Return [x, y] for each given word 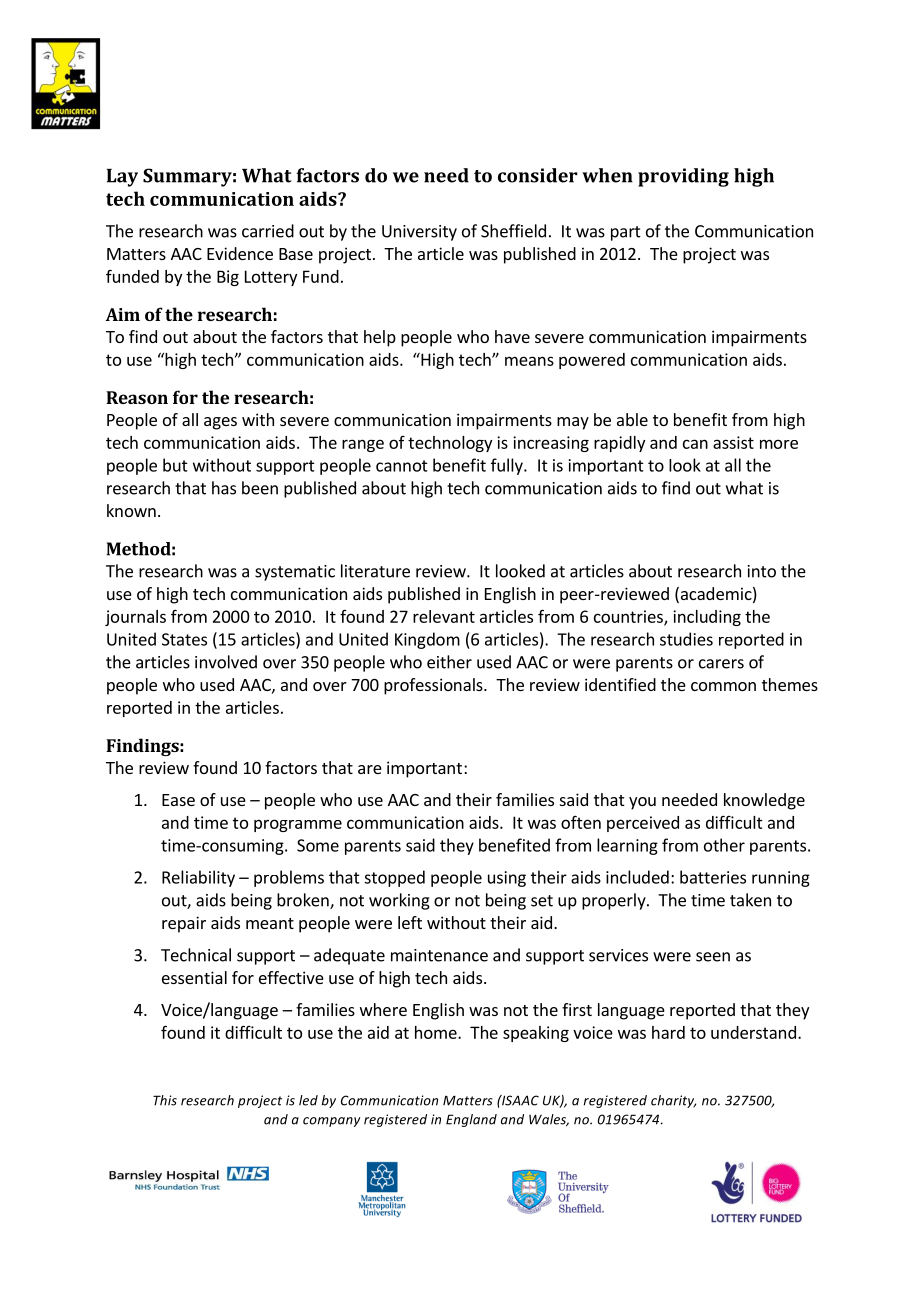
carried [268, 231]
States [184, 639]
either [449, 662]
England [471, 1120]
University [419, 233]
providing [683, 177]
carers [721, 664]
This [165, 1100]
